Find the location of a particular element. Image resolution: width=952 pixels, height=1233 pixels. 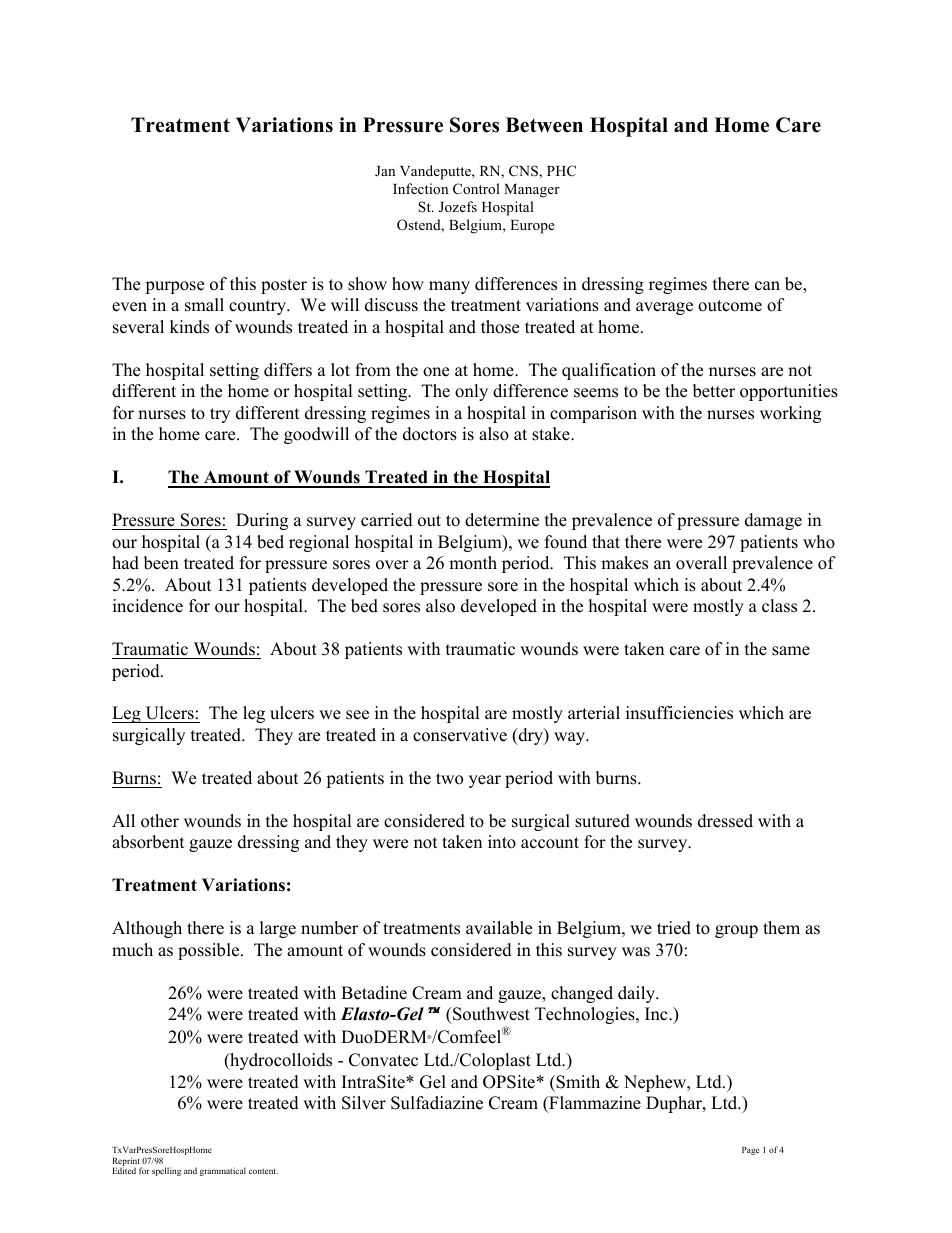

Silver is located at coordinates (364, 1103).
